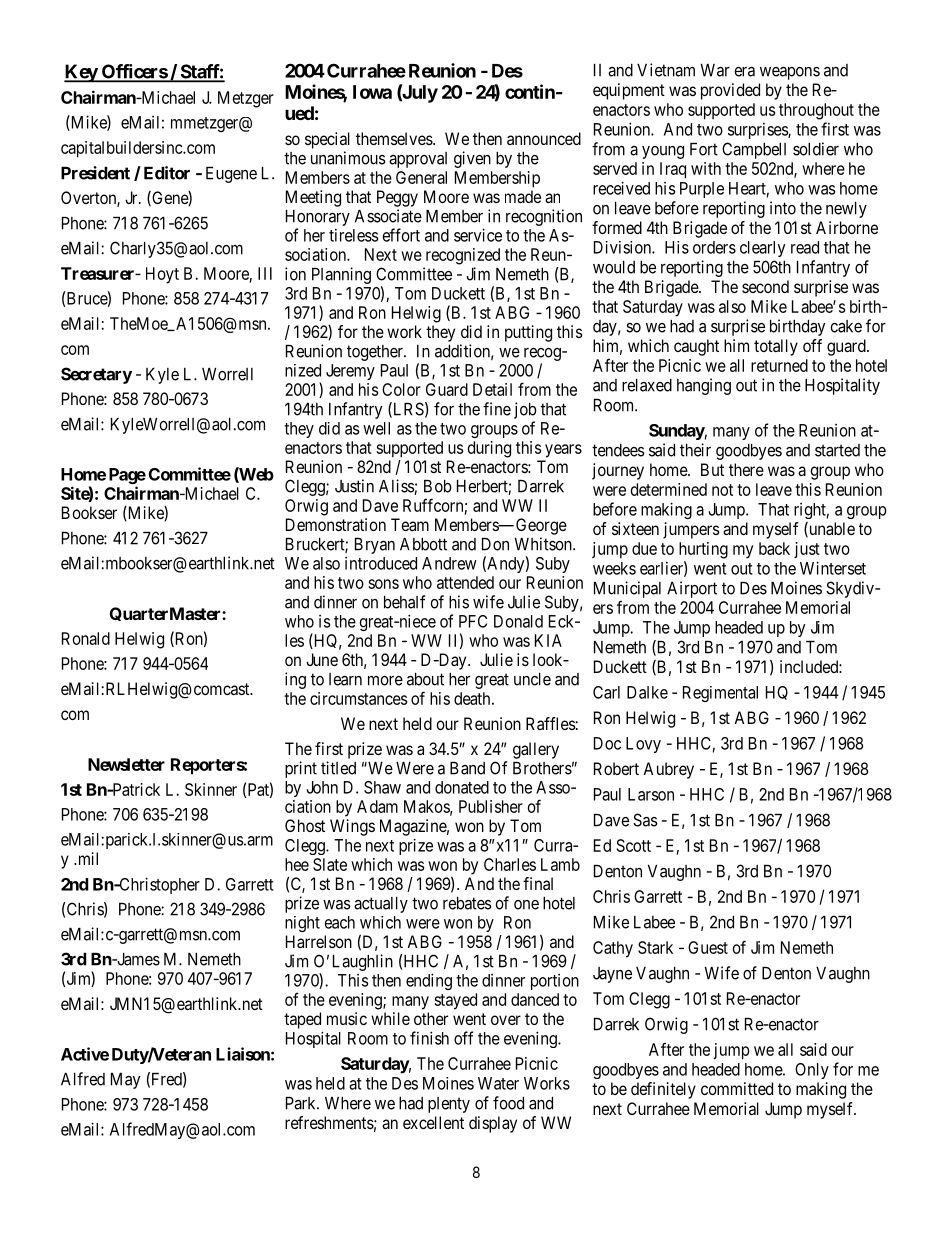 The height and width of the image is (1233, 952). What do you see at coordinates (645, 820) in the image?
I see `Sas` at bounding box center [645, 820].
